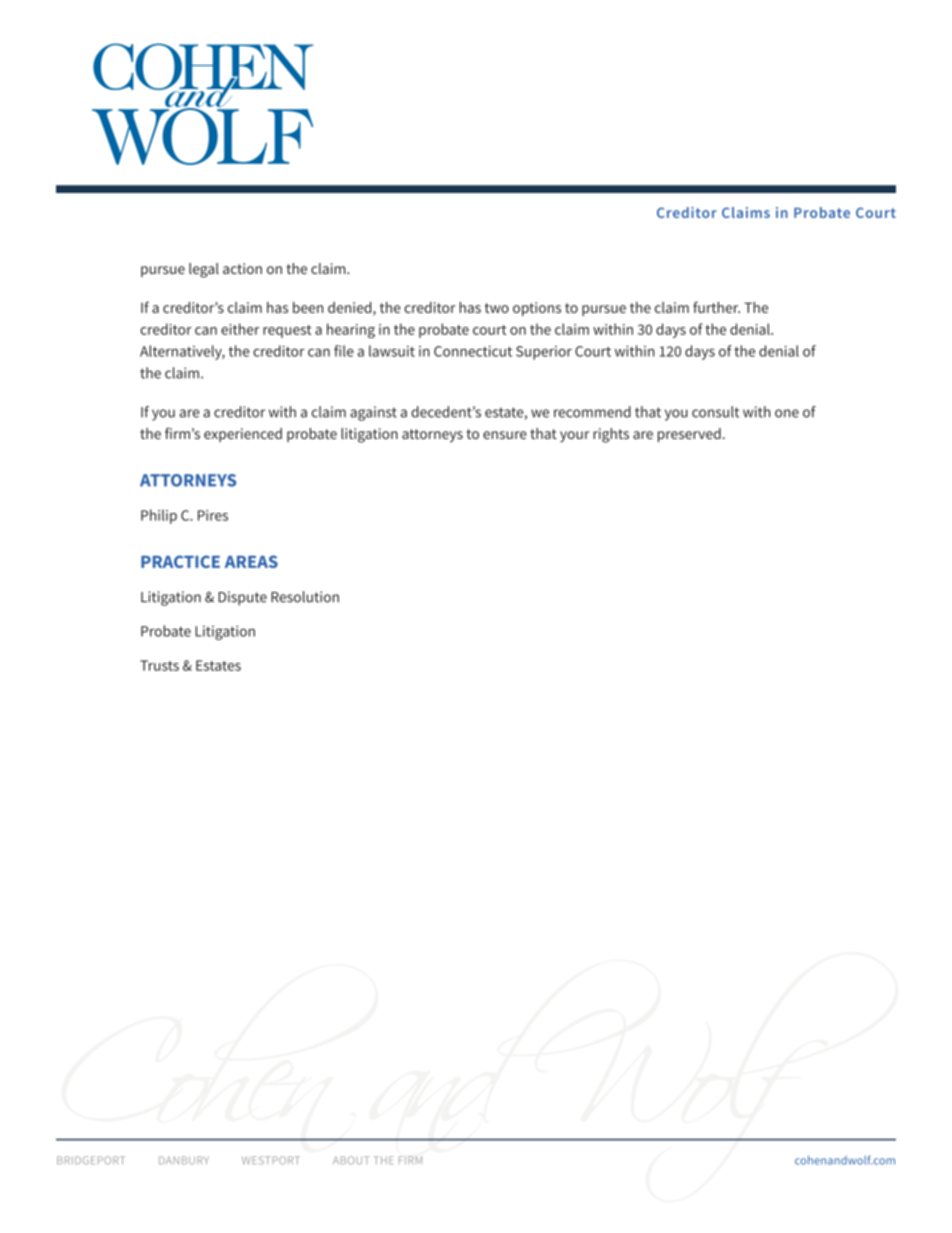  I want to click on Resolution, so click(305, 597).
